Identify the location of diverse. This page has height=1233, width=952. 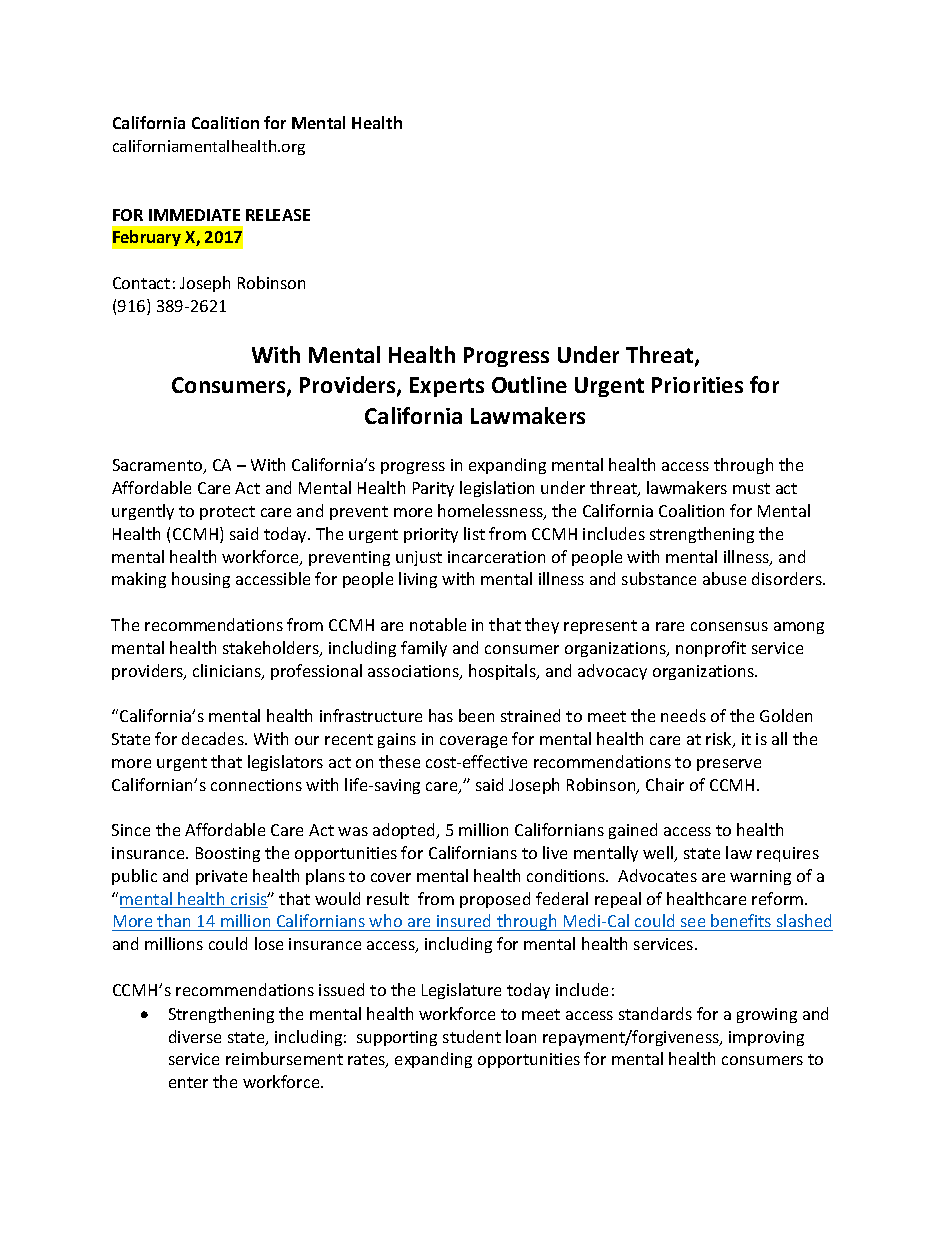
(195, 1036).
